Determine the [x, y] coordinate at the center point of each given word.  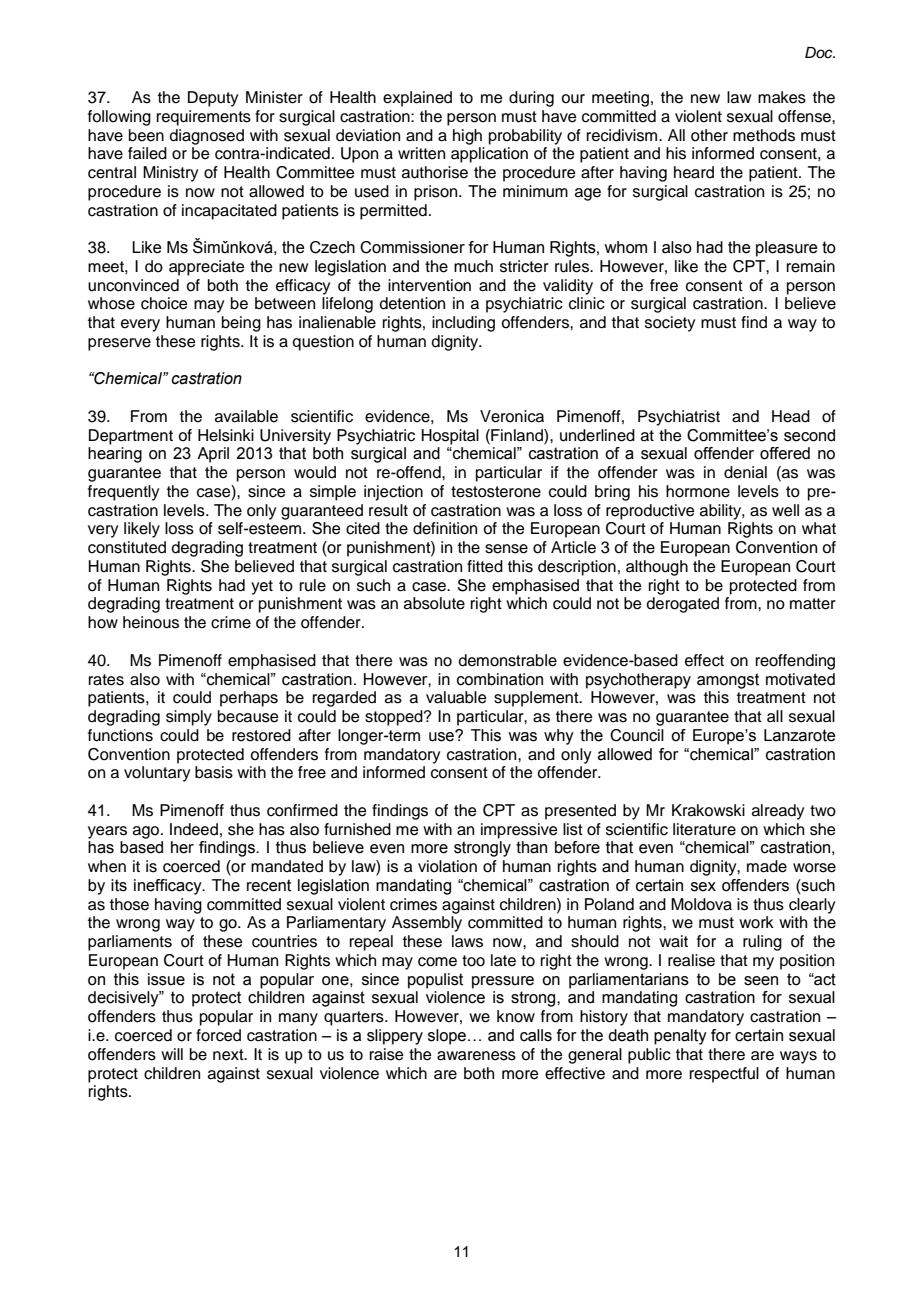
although [657, 568]
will [172, 1054]
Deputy [213, 99]
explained [417, 99]
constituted [127, 547]
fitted [485, 566]
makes [782, 97]
